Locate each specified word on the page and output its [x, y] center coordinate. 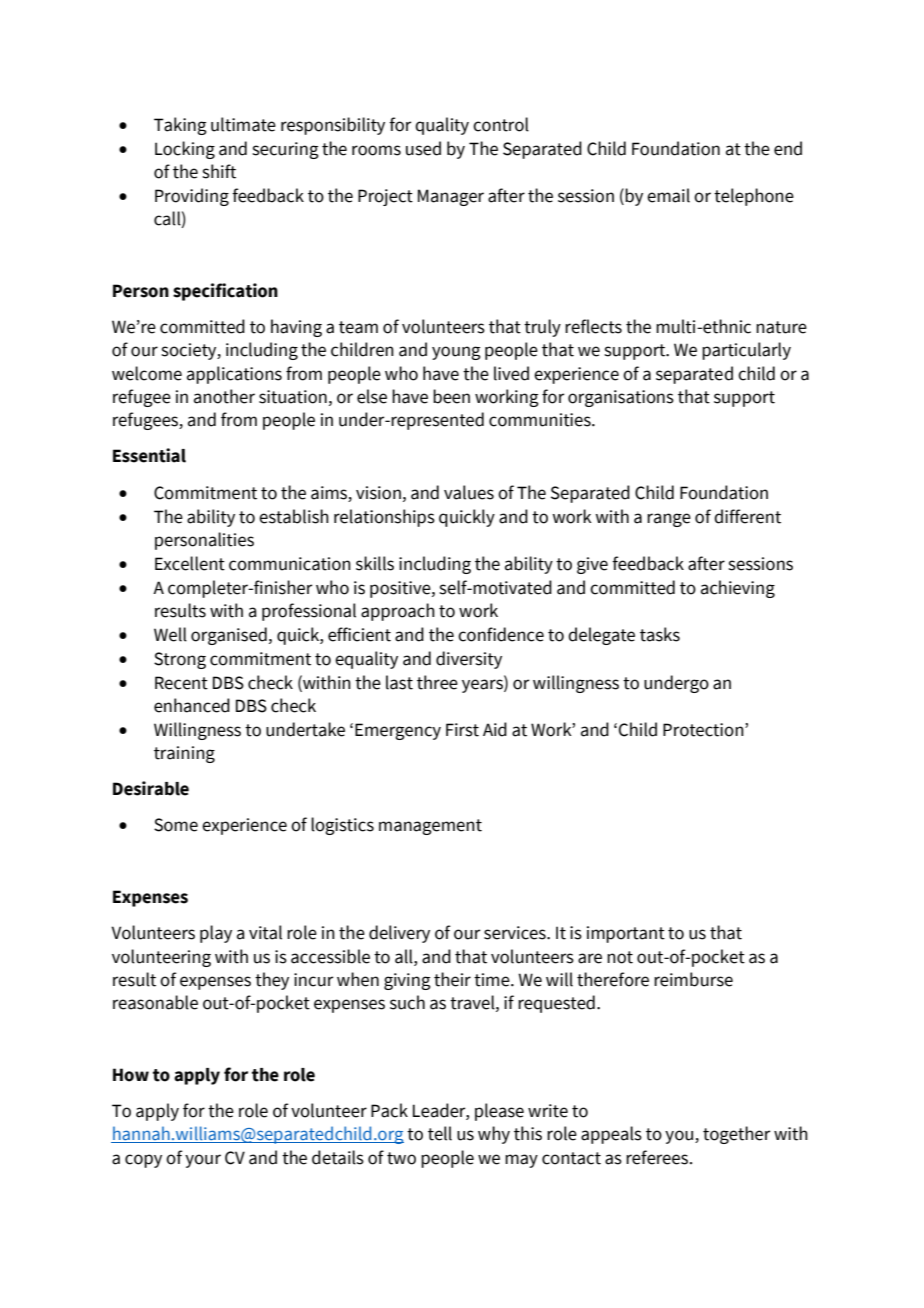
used [423, 148]
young [456, 353]
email [668, 195]
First [462, 730]
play [216, 934]
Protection [704, 730]
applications [234, 375]
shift [219, 171]
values [469, 492]
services [516, 933]
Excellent [190, 563]
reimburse [693, 979]
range [669, 520]
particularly [746, 351]
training [184, 754]
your [203, 1161]
